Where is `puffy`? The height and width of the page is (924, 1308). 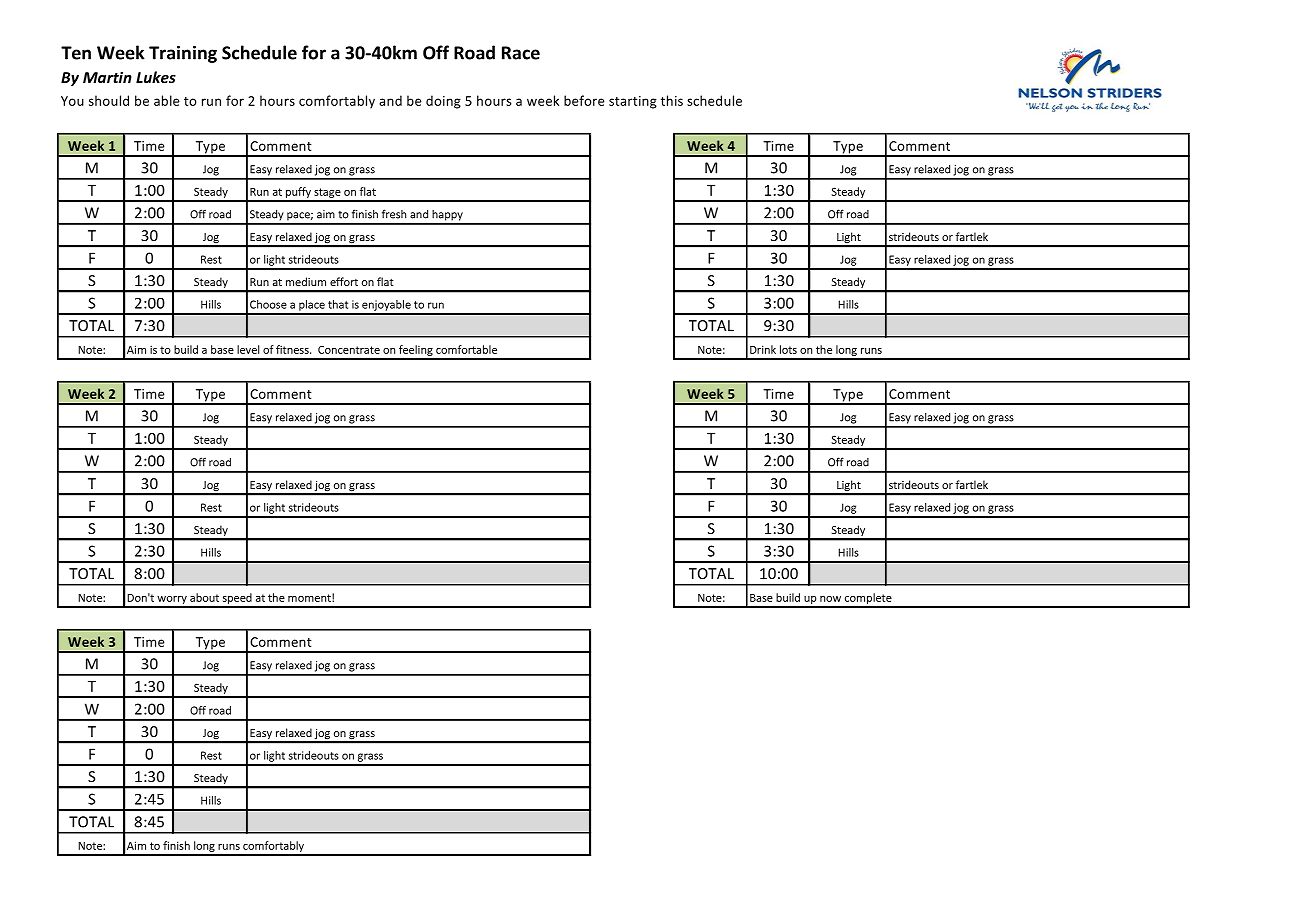
puffy is located at coordinates (298, 194).
